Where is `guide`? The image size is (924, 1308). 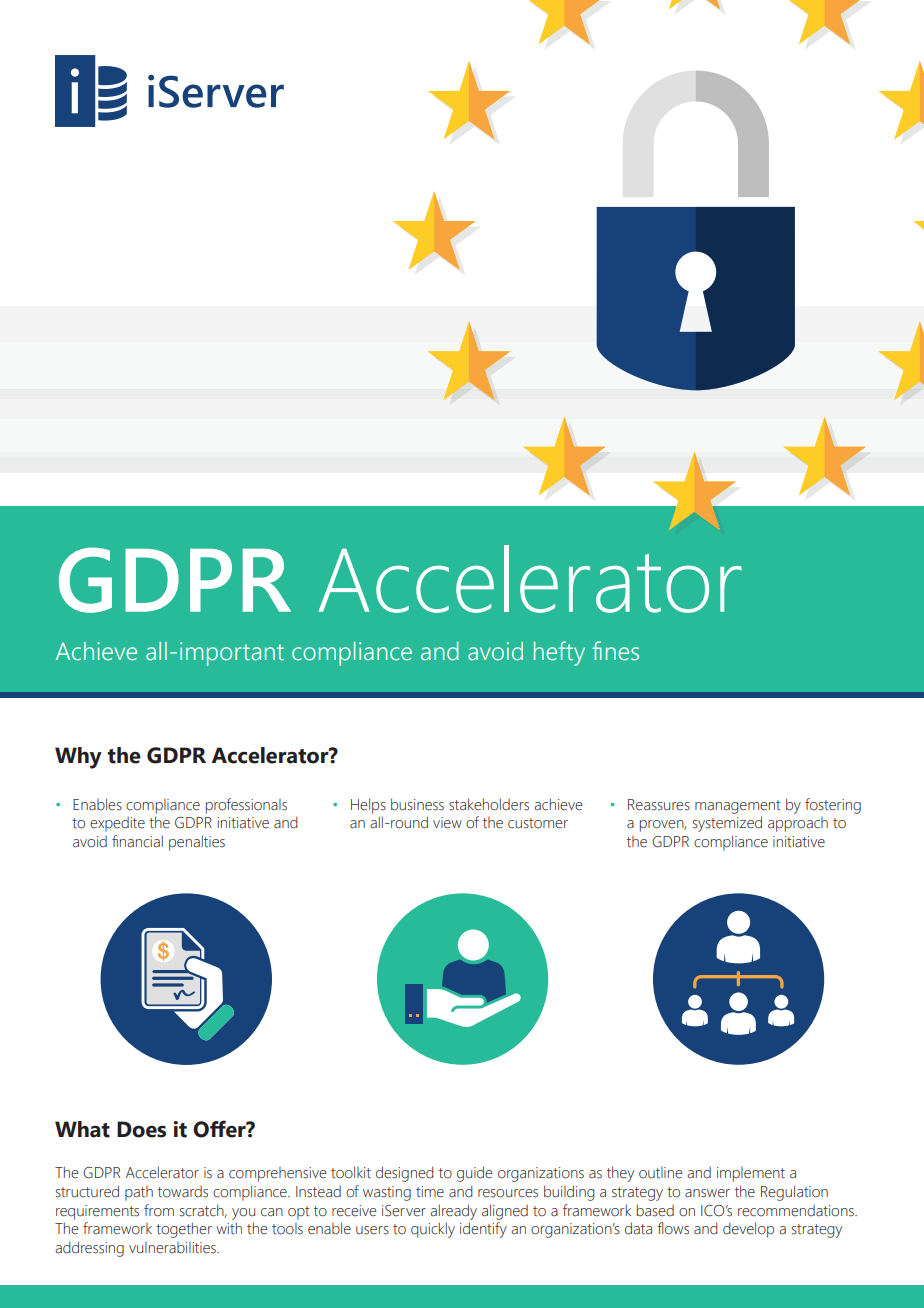
guide is located at coordinates (475, 1174).
